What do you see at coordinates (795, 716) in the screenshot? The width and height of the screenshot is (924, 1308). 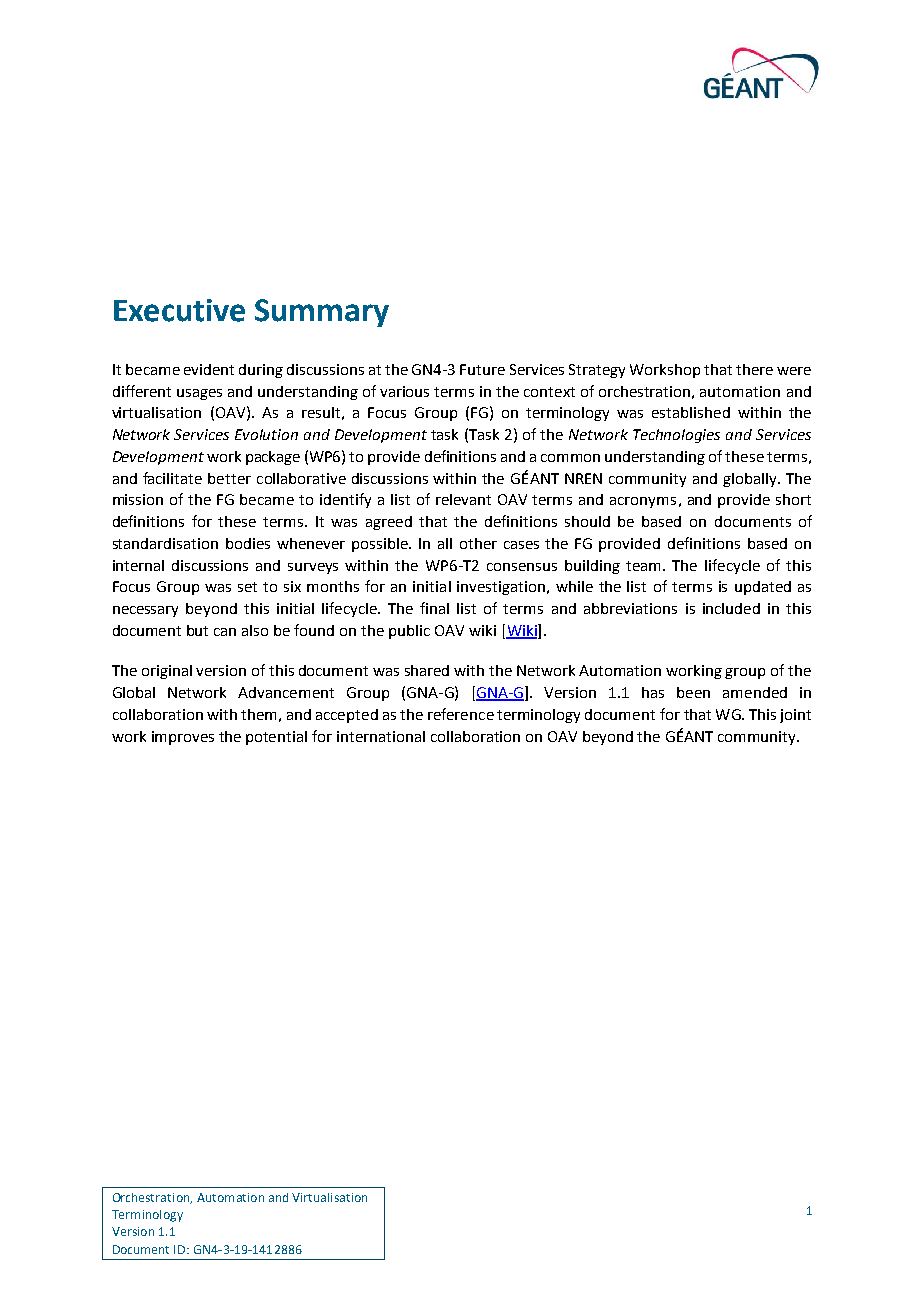 I see `joint` at bounding box center [795, 716].
